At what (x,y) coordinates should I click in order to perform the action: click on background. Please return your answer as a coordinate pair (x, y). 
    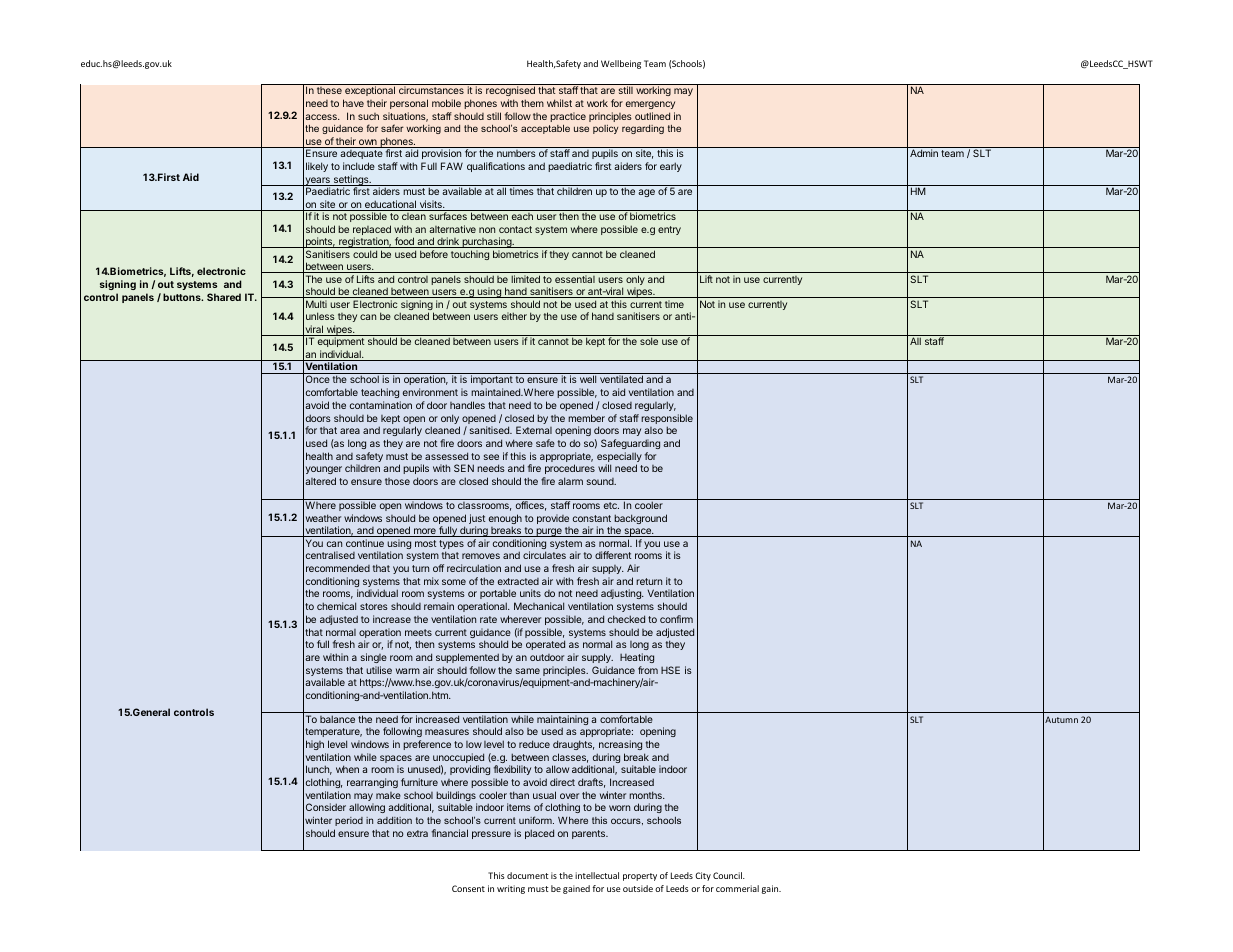
    Looking at the image, I should click on (640, 519).
